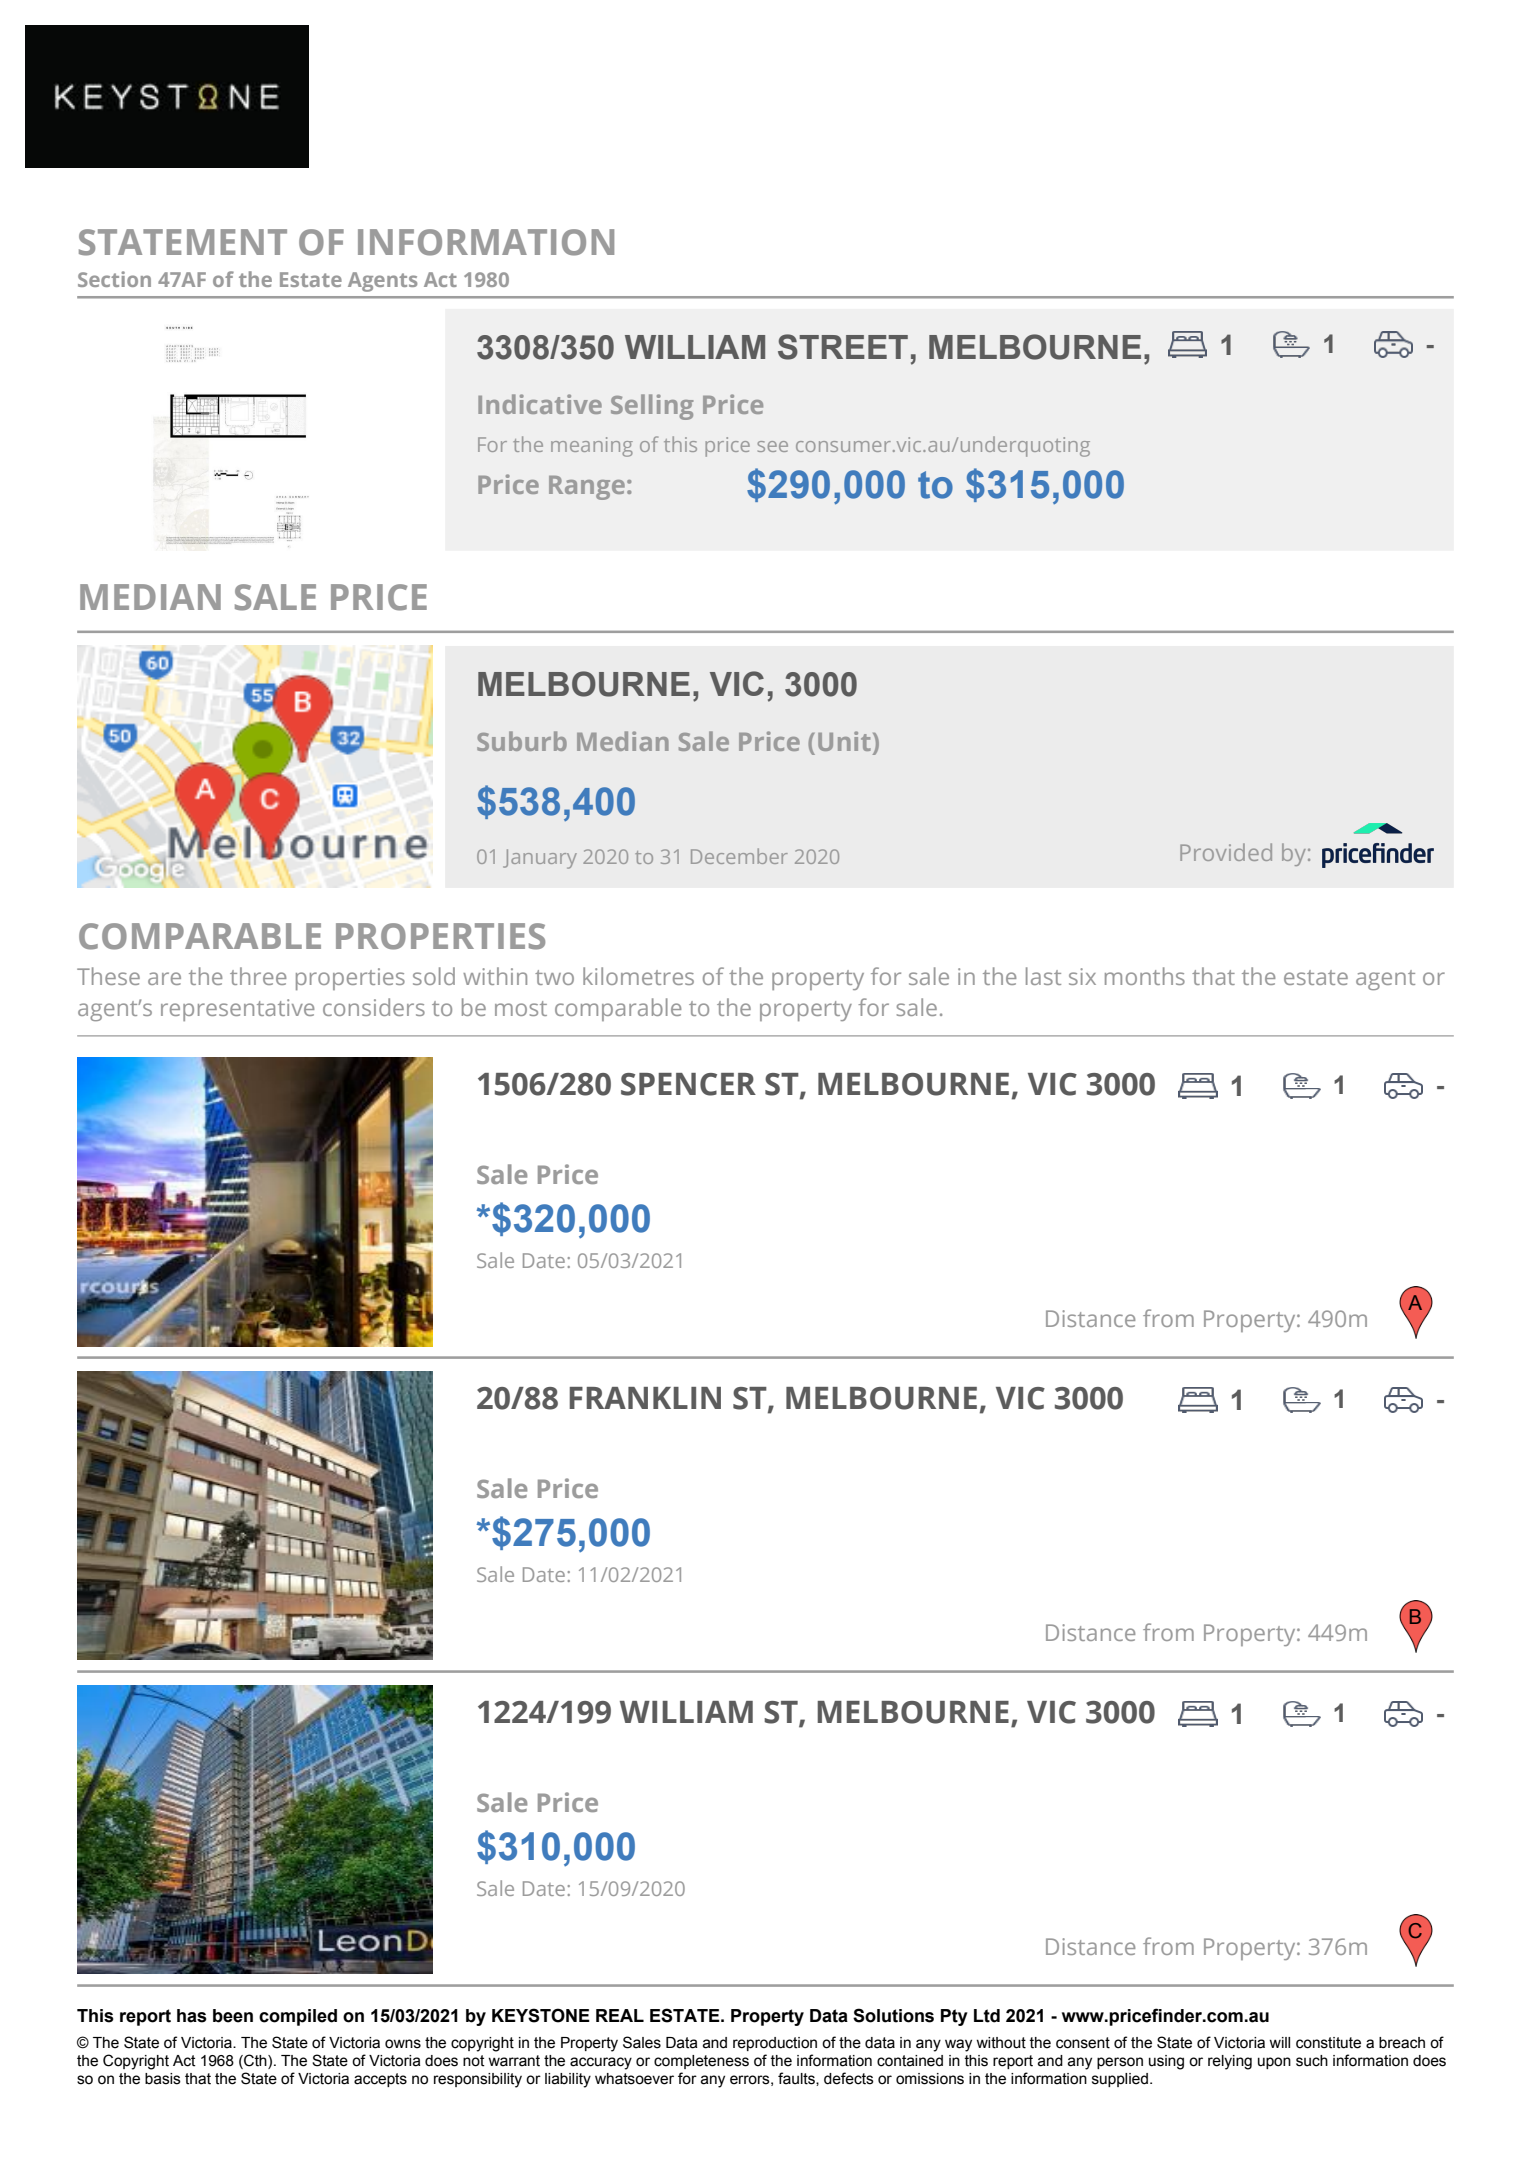  What do you see at coordinates (1145, 976) in the screenshot?
I see `months` at bounding box center [1145, 976].
